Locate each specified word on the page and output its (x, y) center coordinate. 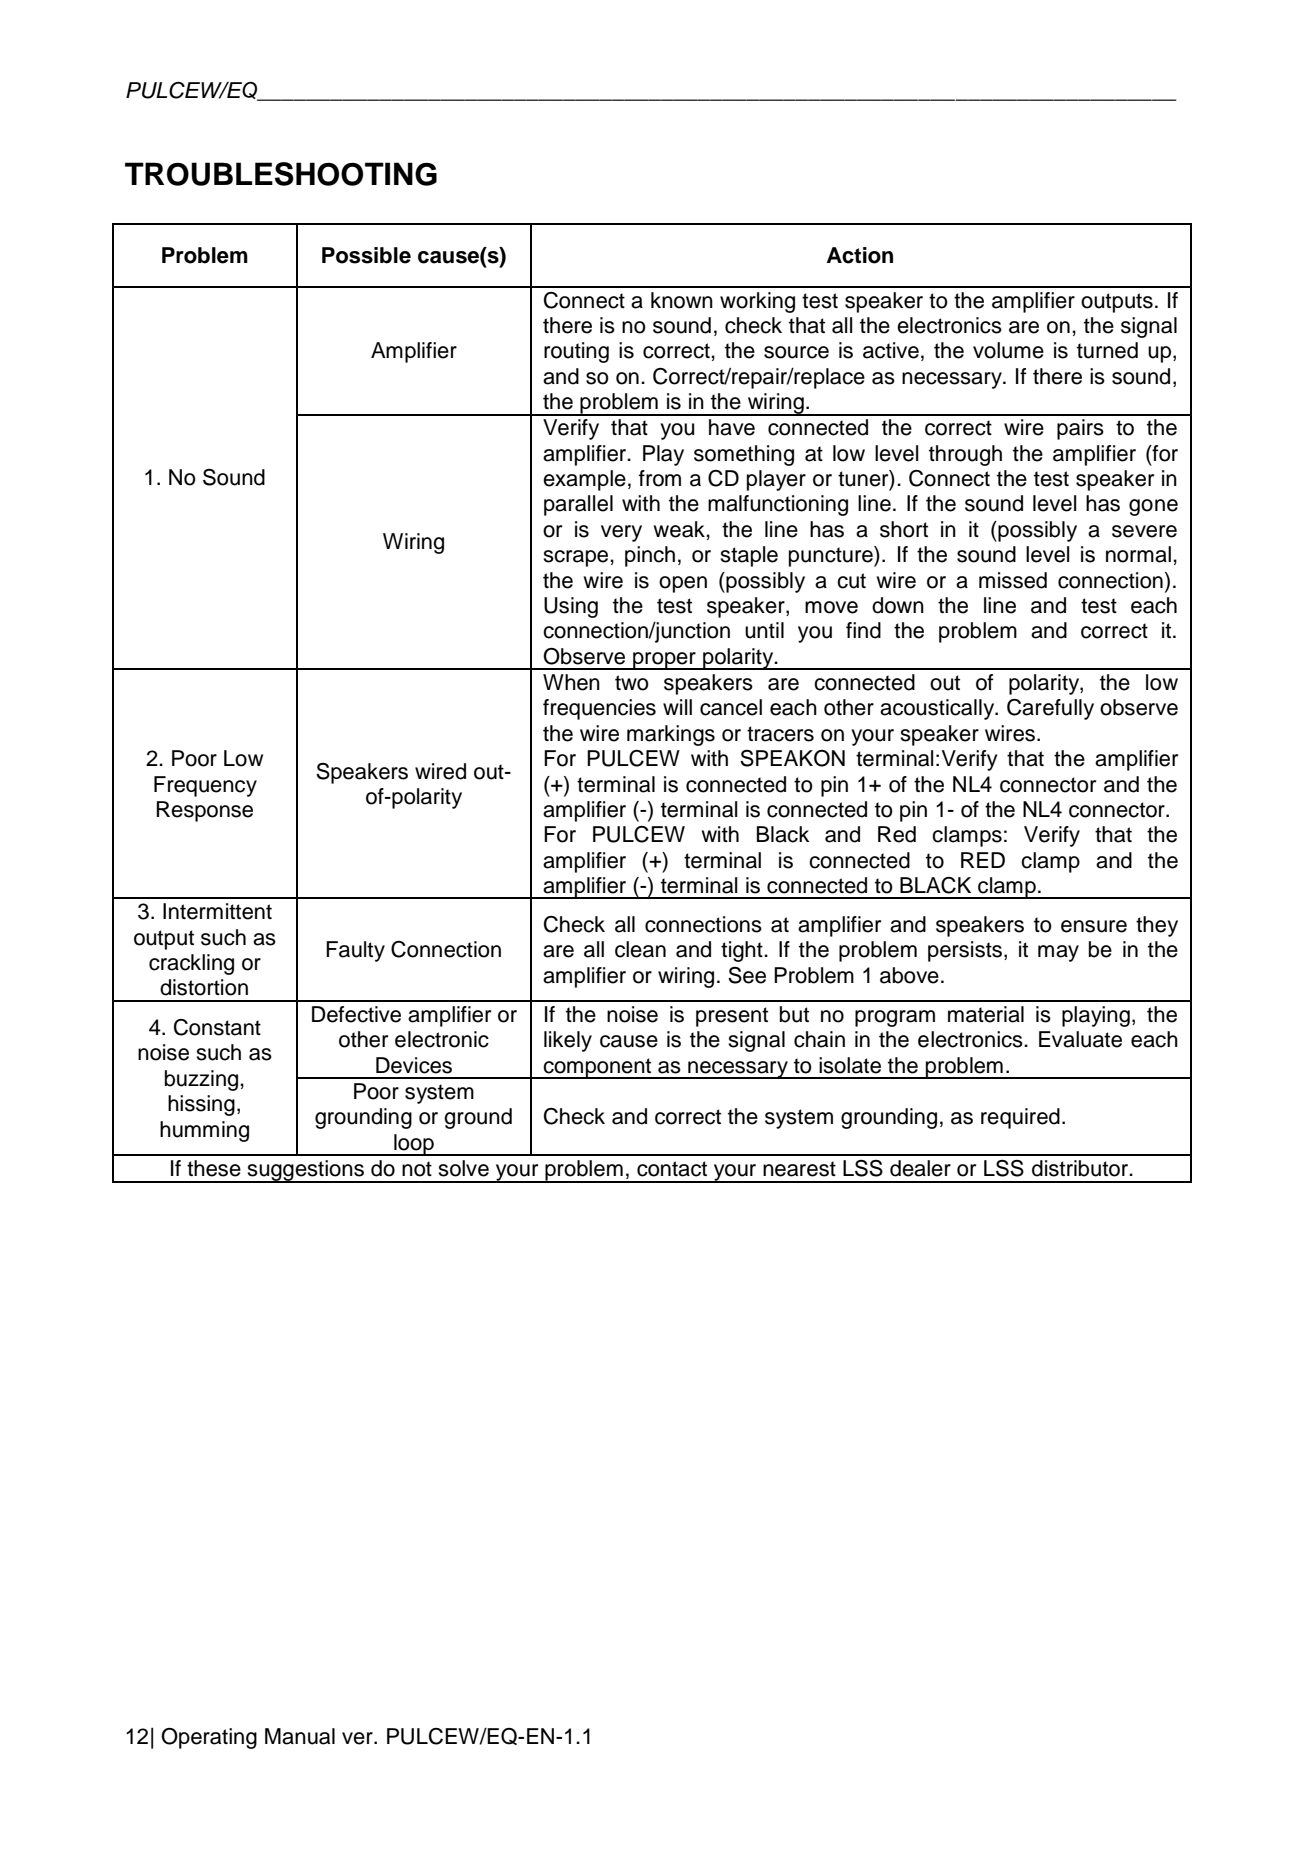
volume (1008, 350)
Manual (300, 1736)
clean (640, 949)
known (682, 300)
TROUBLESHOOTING (281, 174)
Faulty (355, 951)
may (1058, 953)
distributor (1081, 1168)
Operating (209, 1738)
